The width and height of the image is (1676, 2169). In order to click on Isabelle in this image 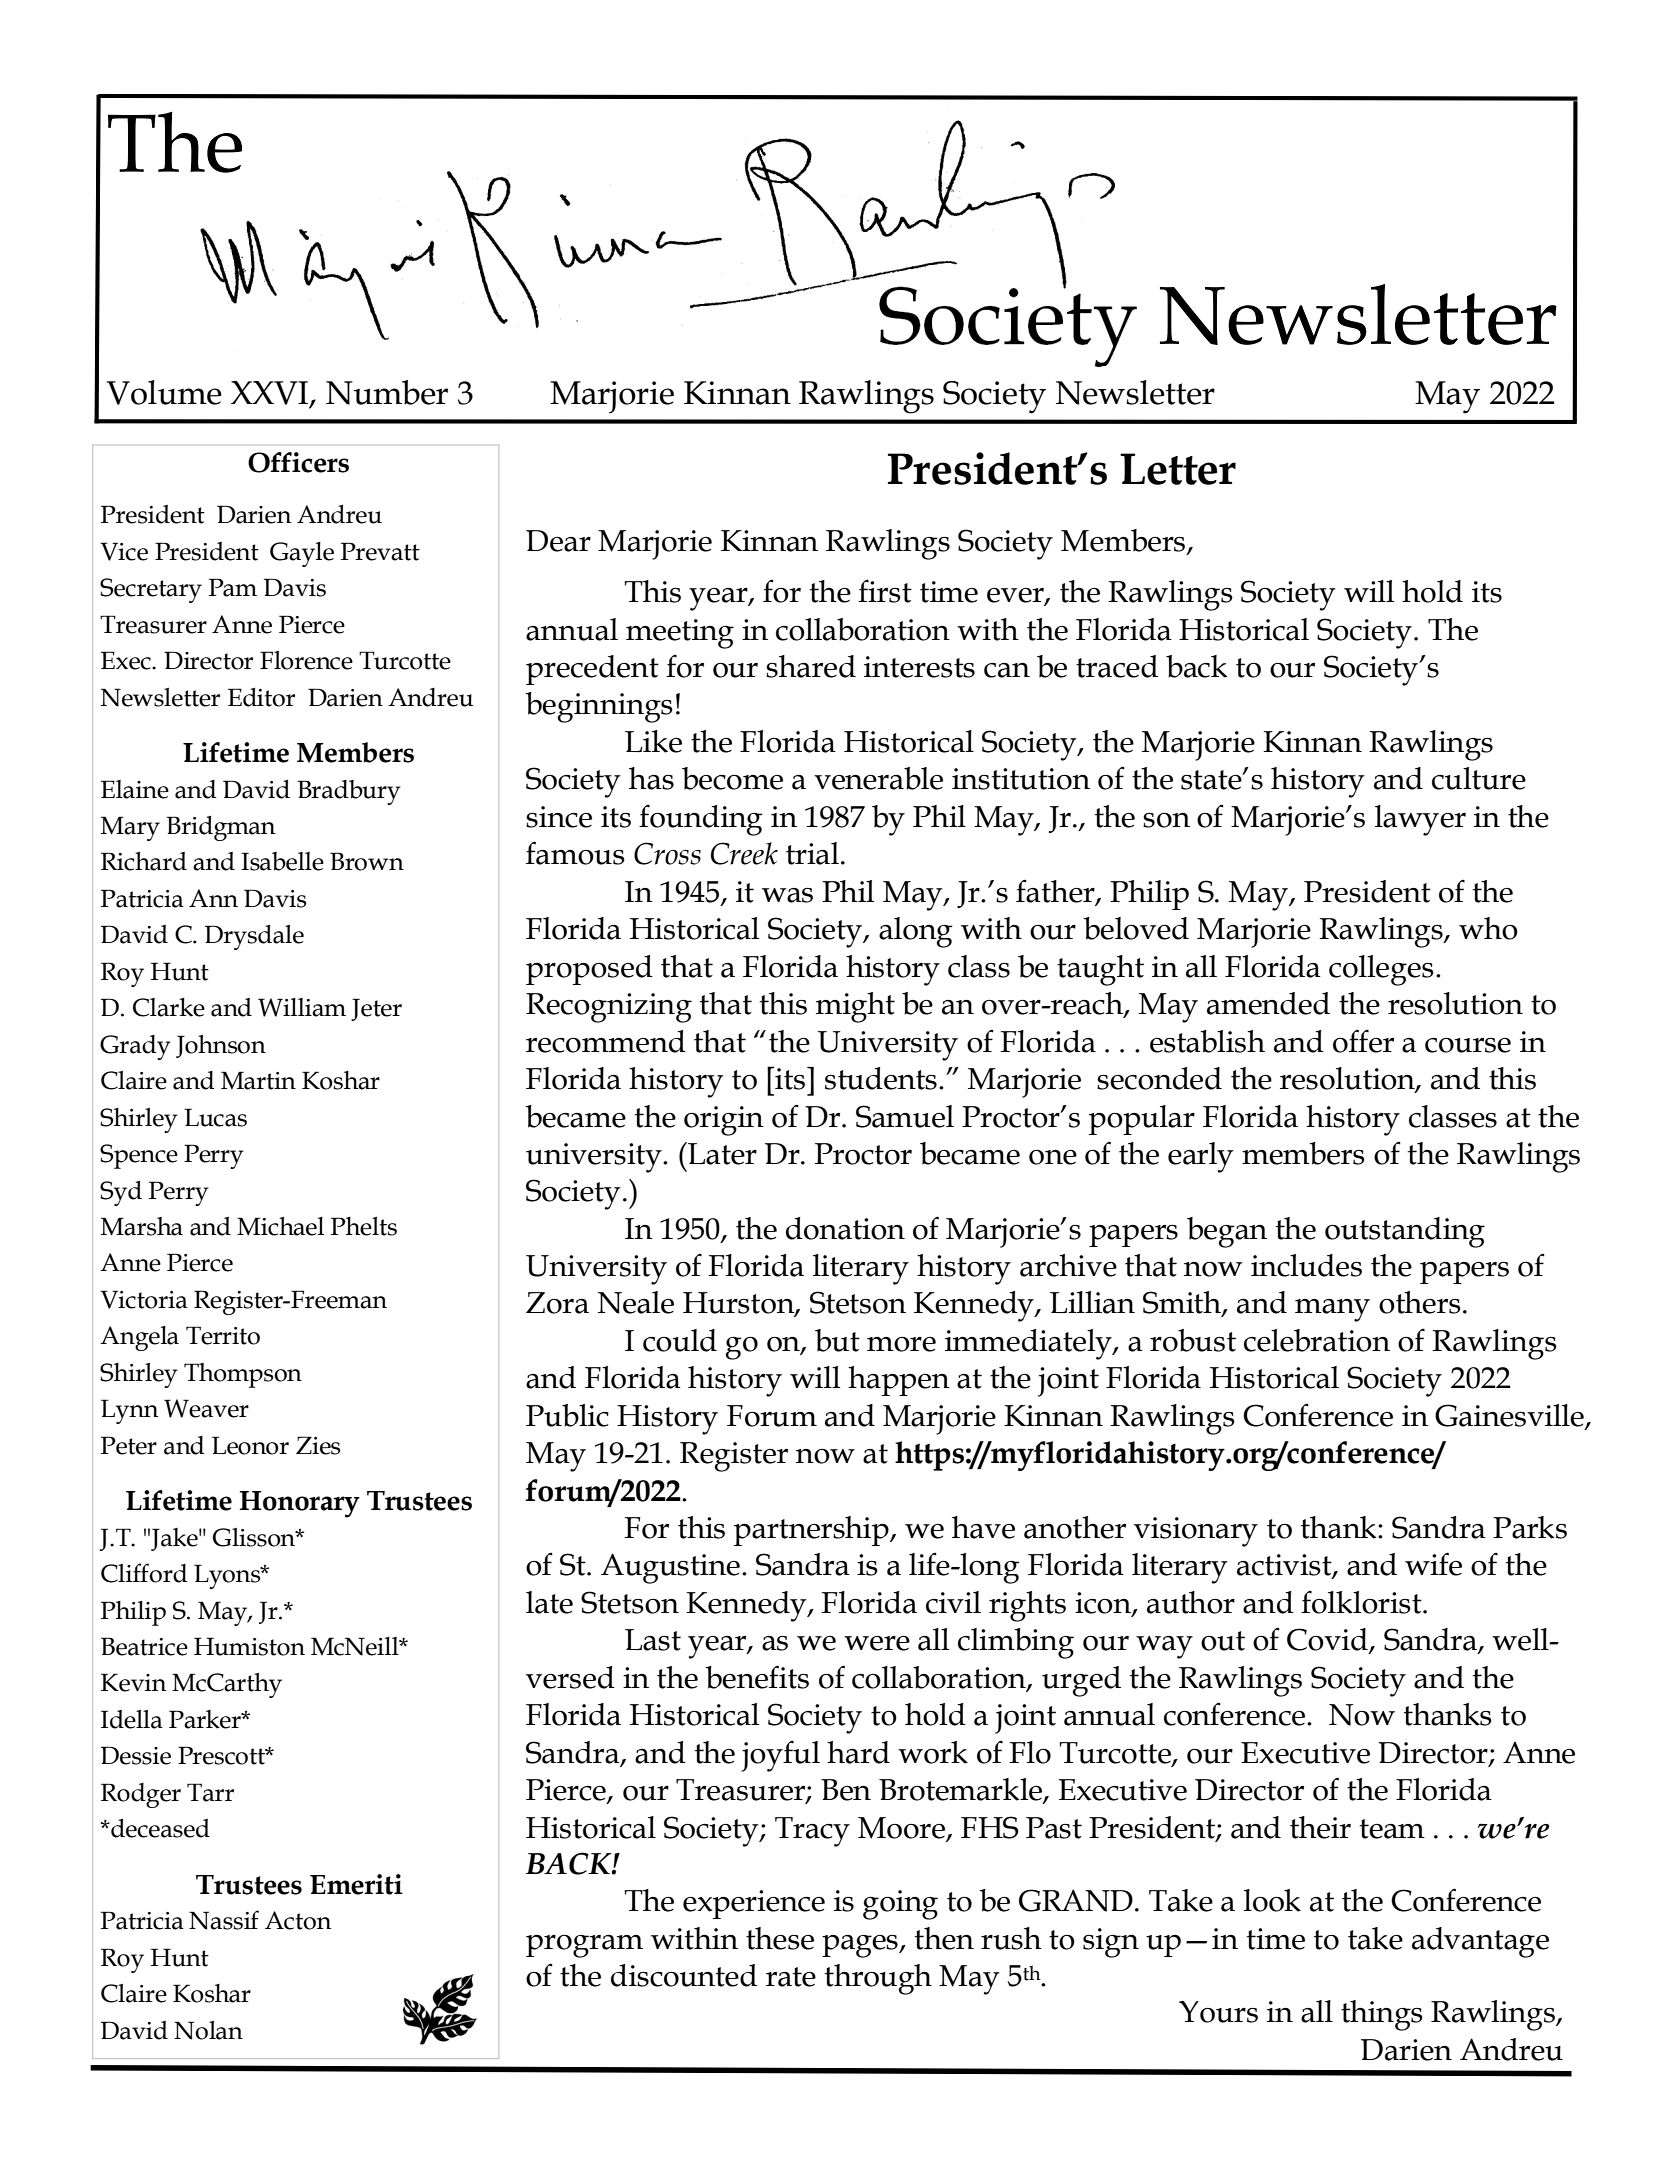, I will do `click(282, 861)`.
